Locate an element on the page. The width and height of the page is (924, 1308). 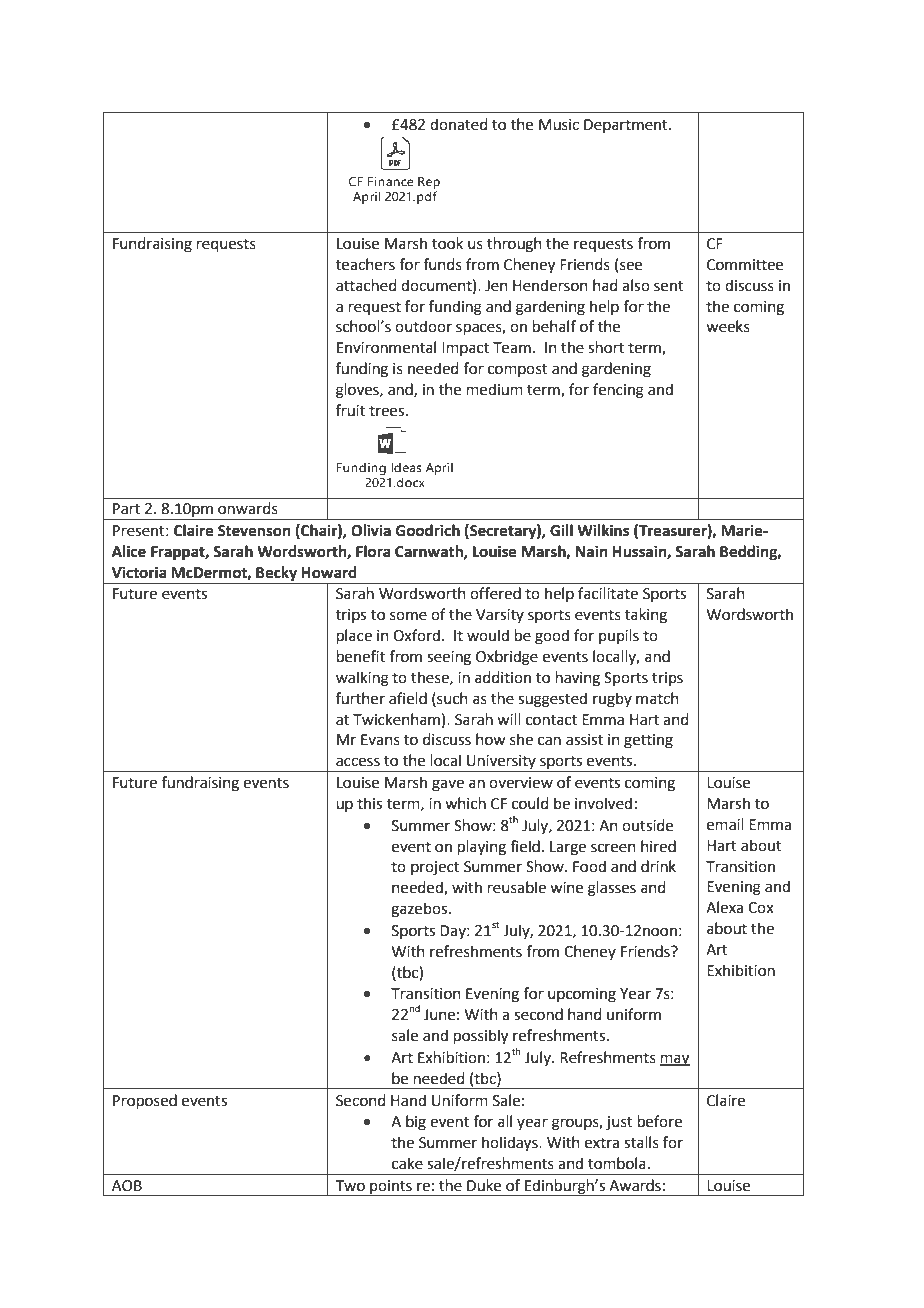
AOB is located at coordinates (127, 1186).
